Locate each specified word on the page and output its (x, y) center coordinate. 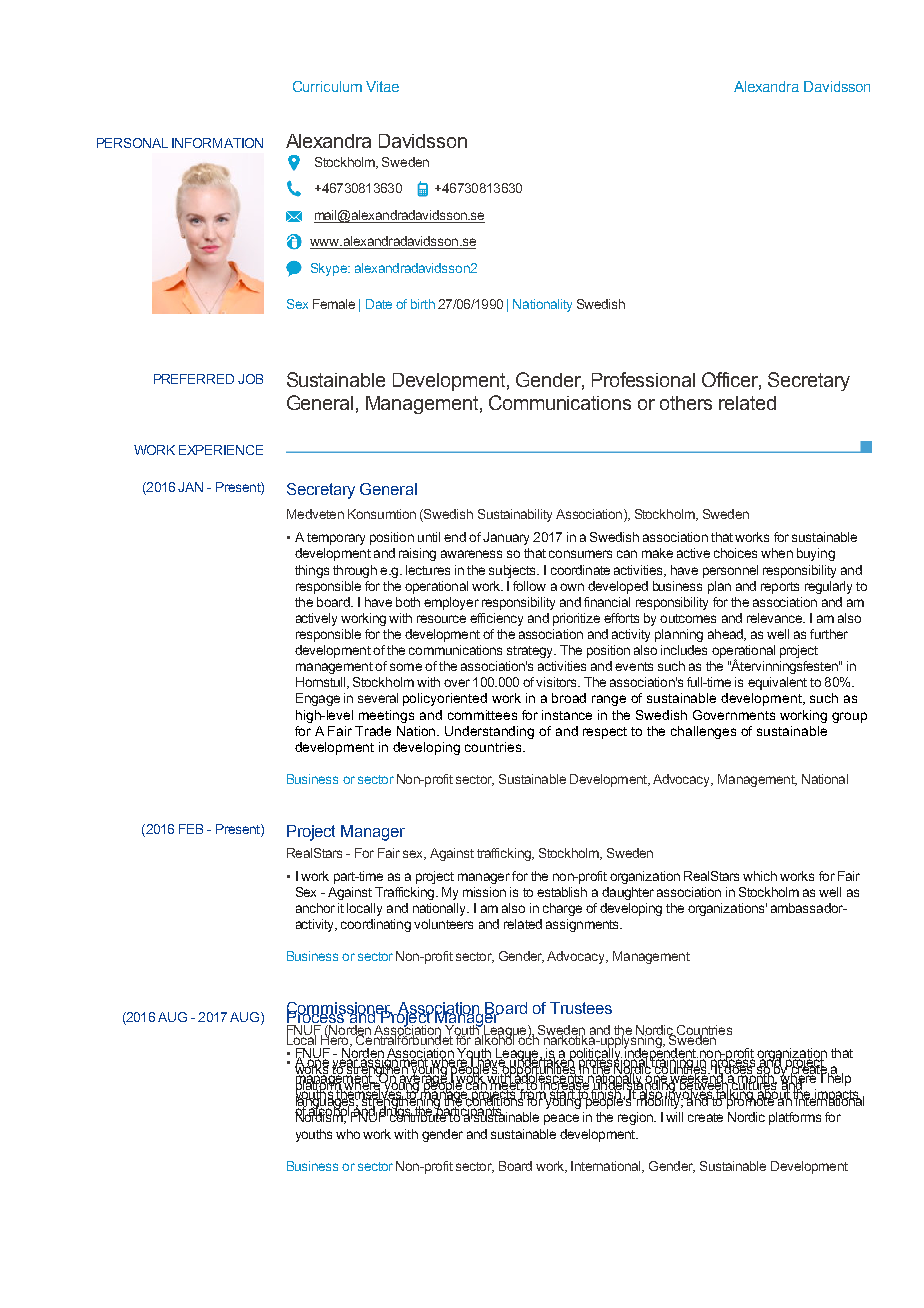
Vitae (382, 86)
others (686, 403)
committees (482, 715)
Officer (731, 380)
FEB (191, 829)
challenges (703, 732)
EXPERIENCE (221, 450)
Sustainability (515, 515)
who (348, 1134)
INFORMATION (217, 143)
